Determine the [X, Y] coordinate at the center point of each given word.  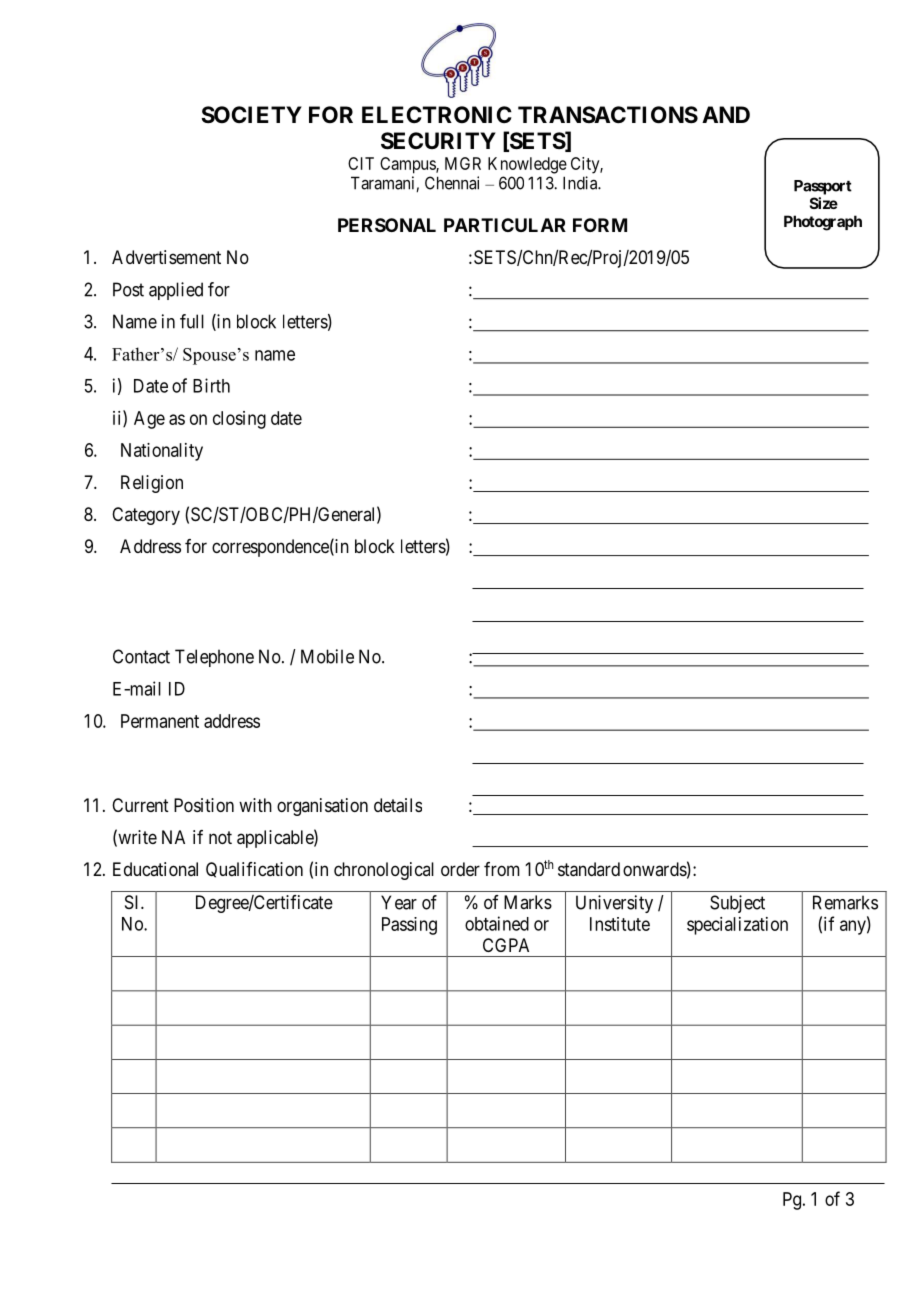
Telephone [214, 658]
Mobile [327, 656]
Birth [211, 385]
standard [589, 869]
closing [239, 420]
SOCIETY [252, 115]
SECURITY [438, 141]
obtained [497, 923]
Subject [737, 904]
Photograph [823, 223]
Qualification [254, 870]
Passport [823, 187]
